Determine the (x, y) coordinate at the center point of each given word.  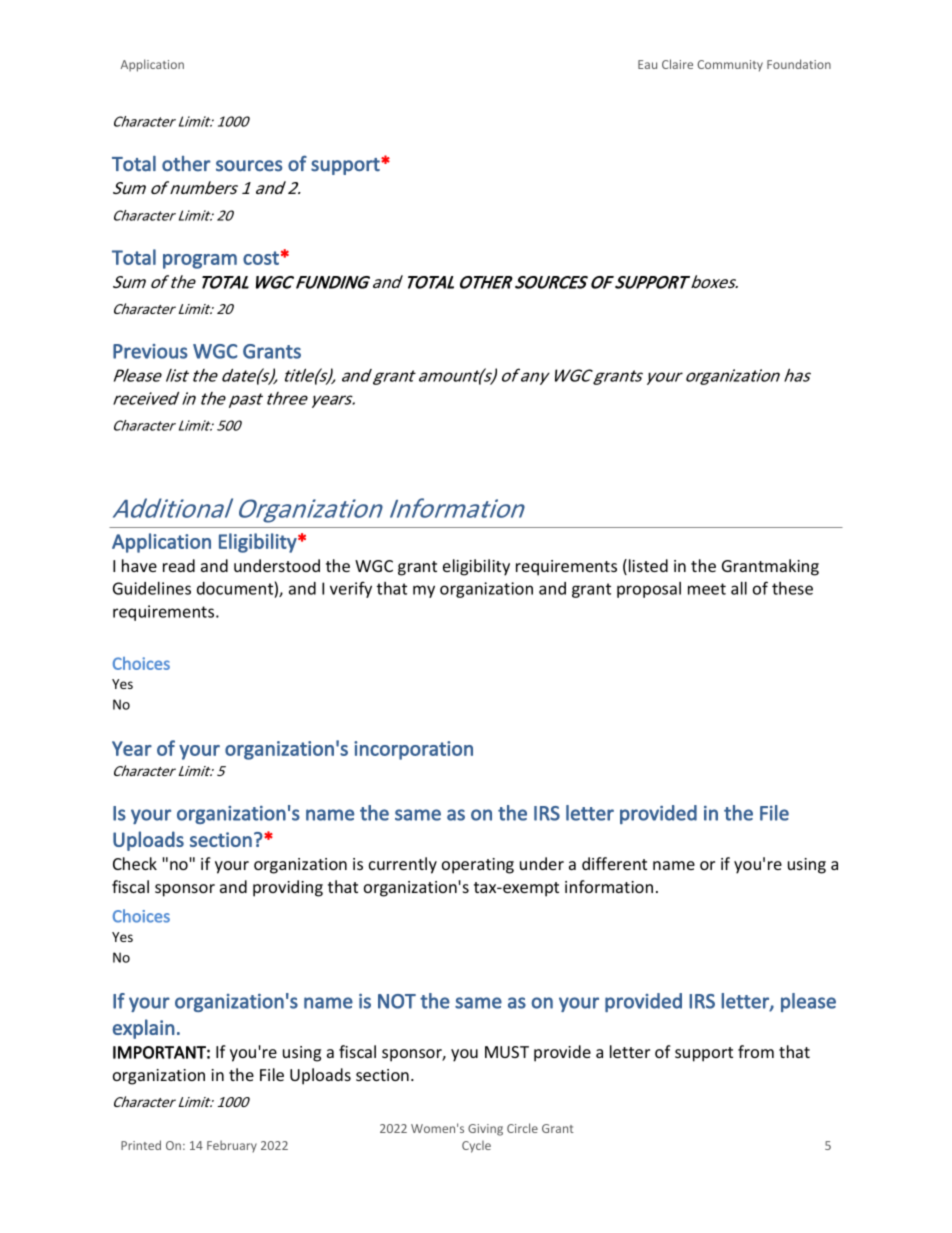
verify (351, 589)
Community (730, 66)
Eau (647, 64)
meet (707, 589)
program (200, 261)
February (232, 1146)
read (179, 565)
